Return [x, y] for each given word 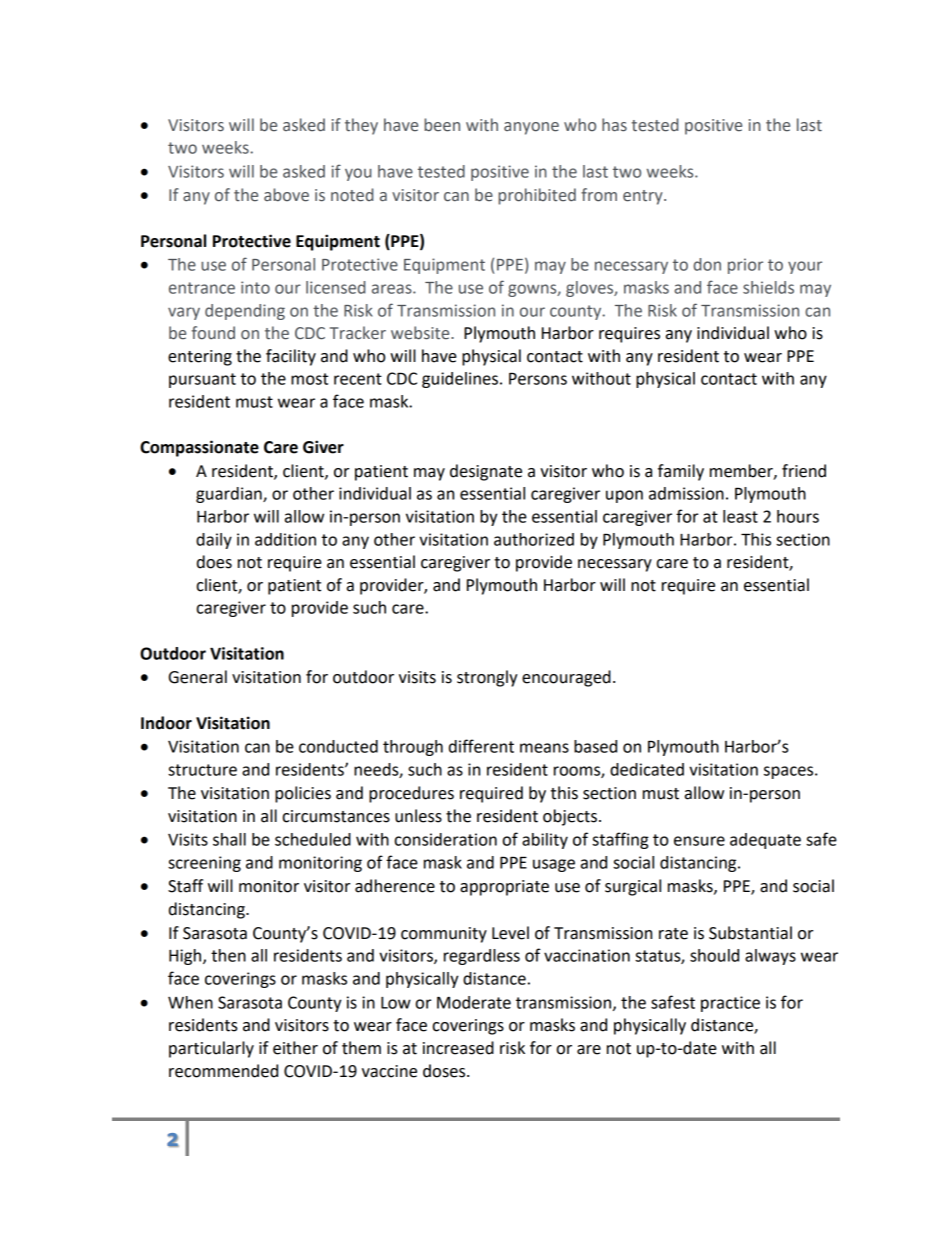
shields [768, 287]
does [214, 562]
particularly [211, 1049]
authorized [534, 539]
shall [229, 839]
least [740, 516]
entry [644, 197]
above [286, 195]
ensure [699, 841]
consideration [446, 839]
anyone [531, 128]
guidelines [461, 380]
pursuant [202, 380]
